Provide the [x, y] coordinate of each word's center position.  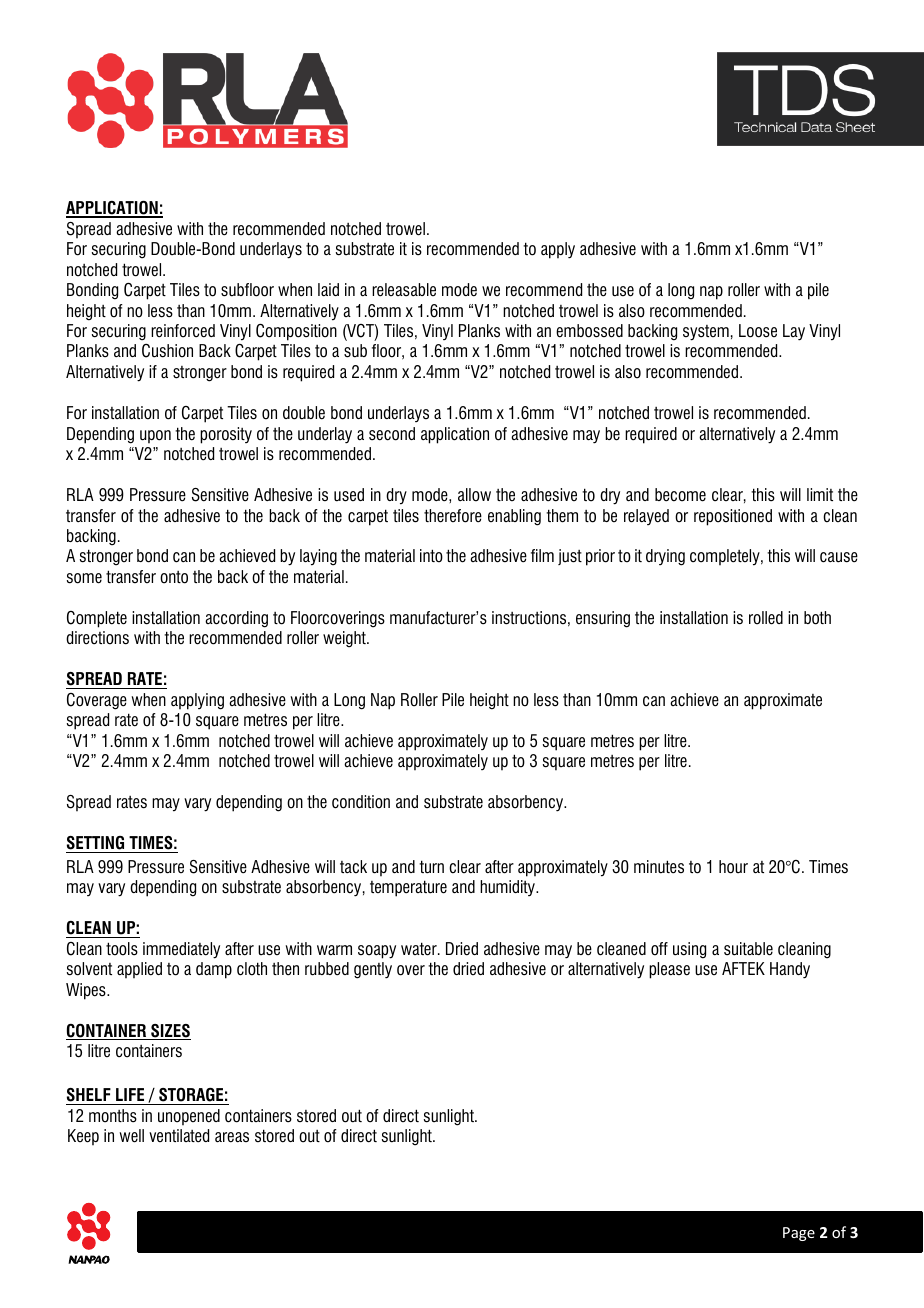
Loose [758, 331]
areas [232, 1137]
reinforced [183, 331]
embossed [589, 331]
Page [799, 1234]
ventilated [179, 1136]
